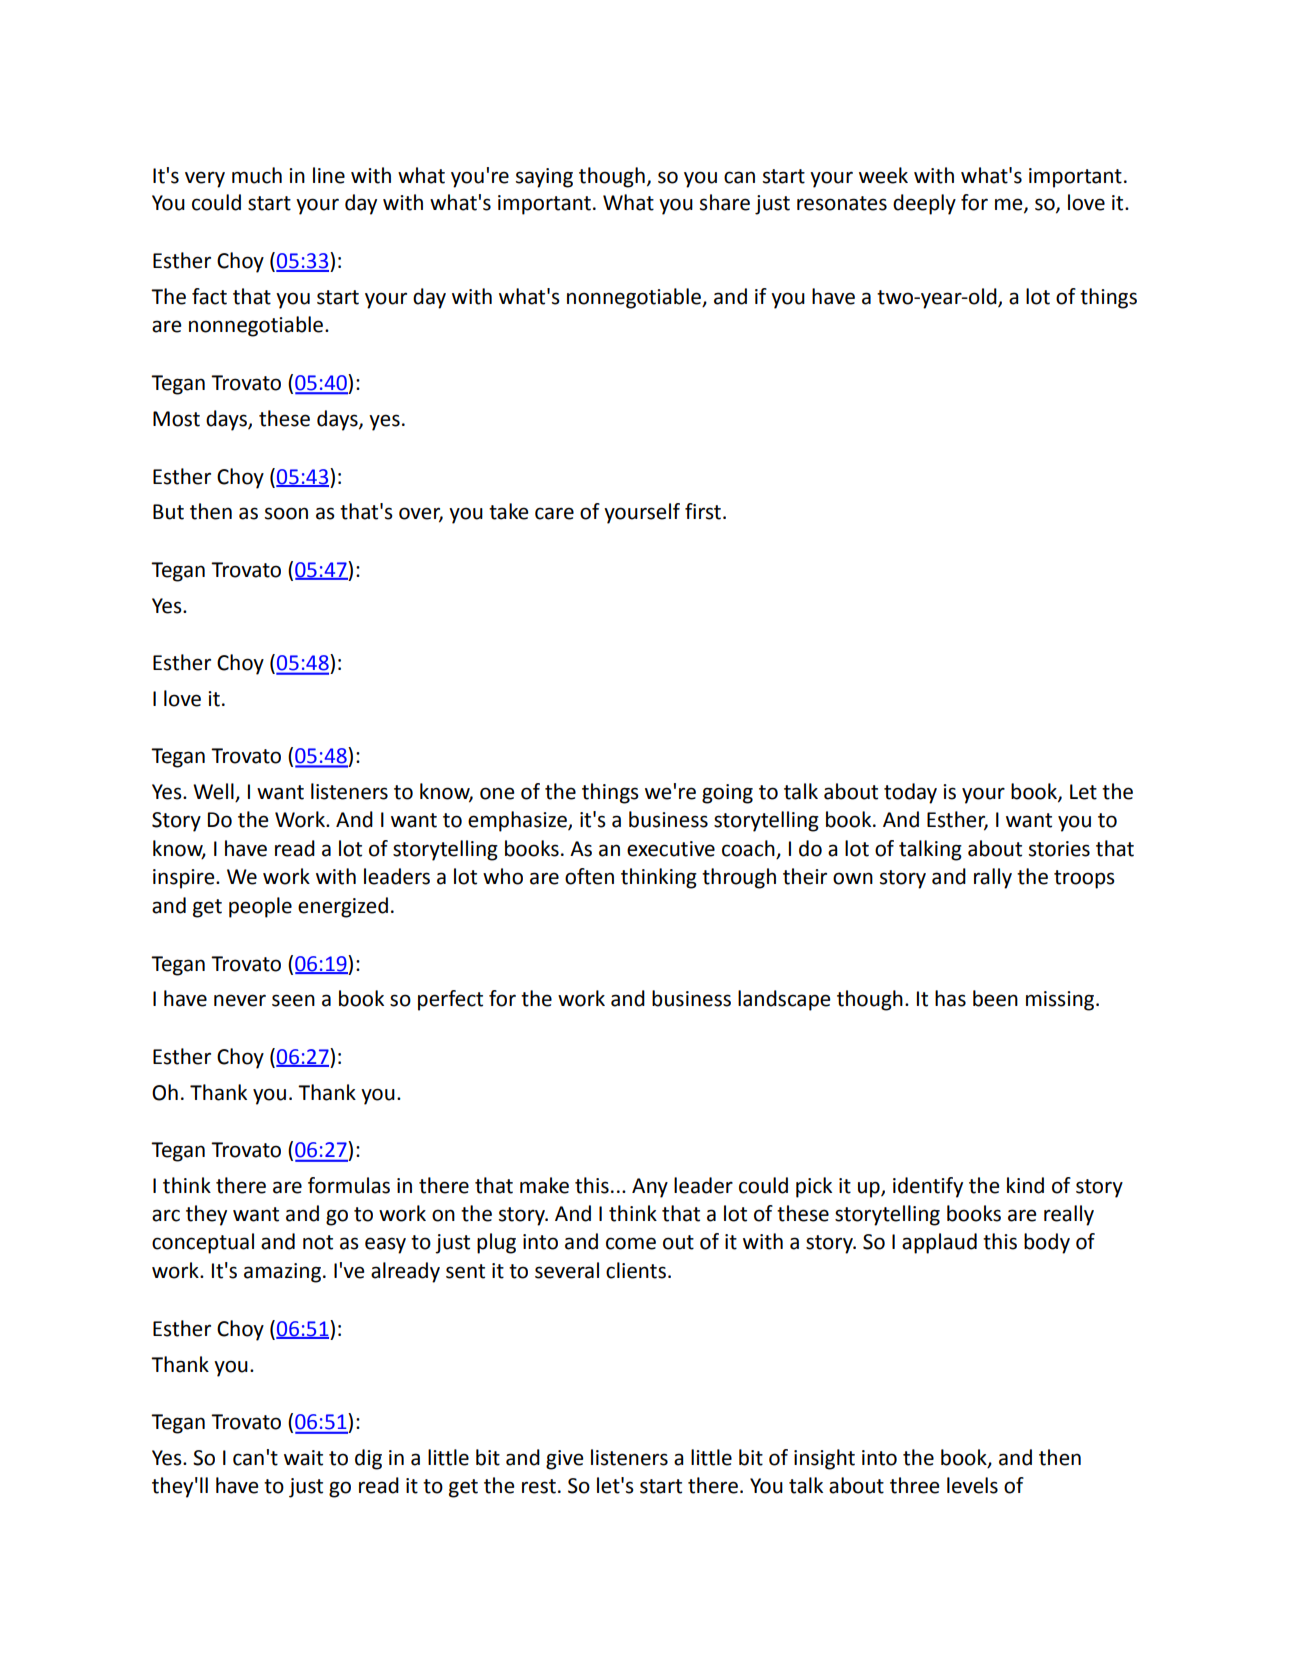 The width and height of the page is (1291, 1670). What do you see at coordinates (214, 792) in the page?
I see `Well` at bounding box center [214, 792].
